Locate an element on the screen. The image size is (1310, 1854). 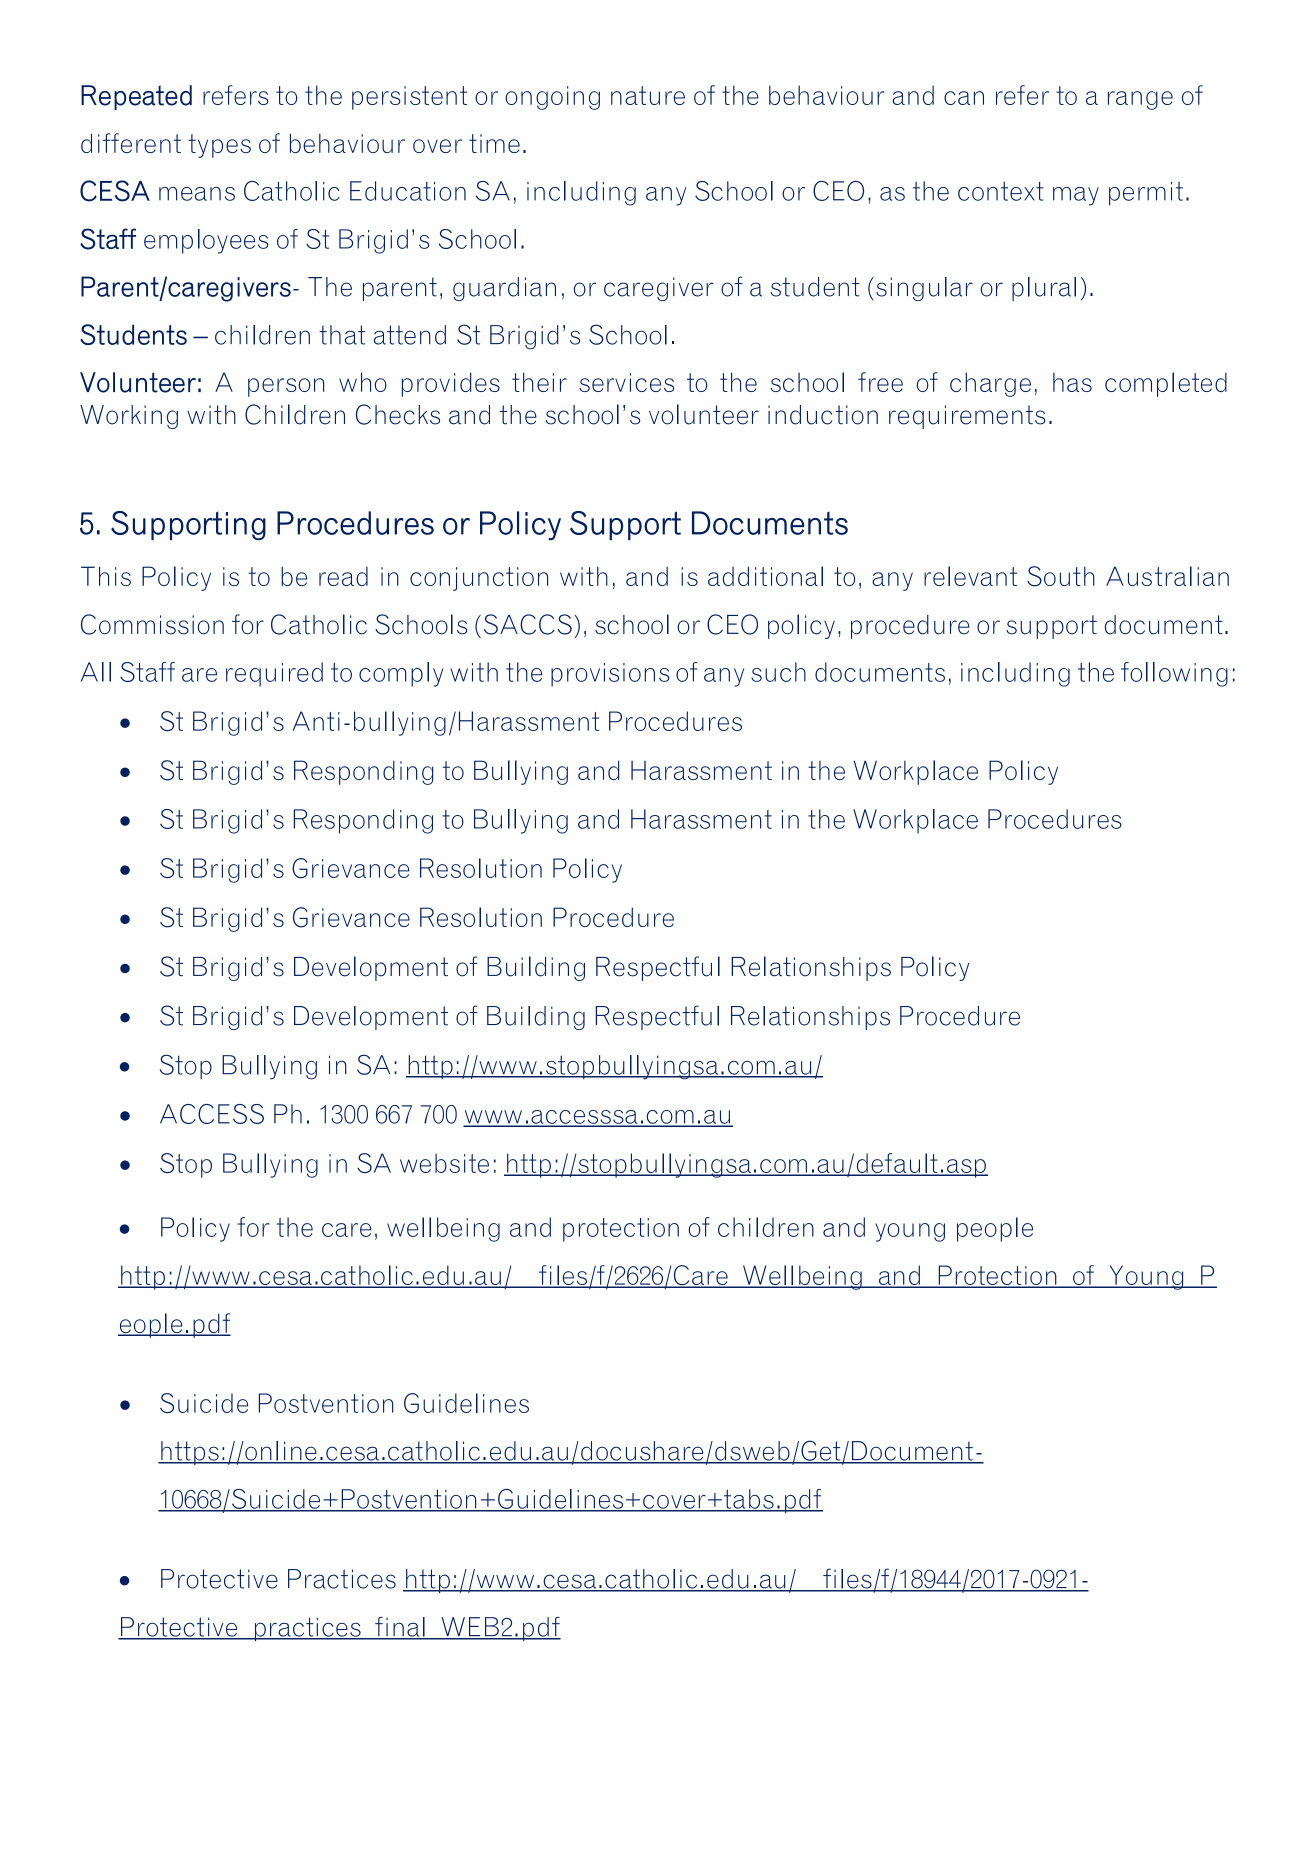
such is located at coordinates (778, 672).
